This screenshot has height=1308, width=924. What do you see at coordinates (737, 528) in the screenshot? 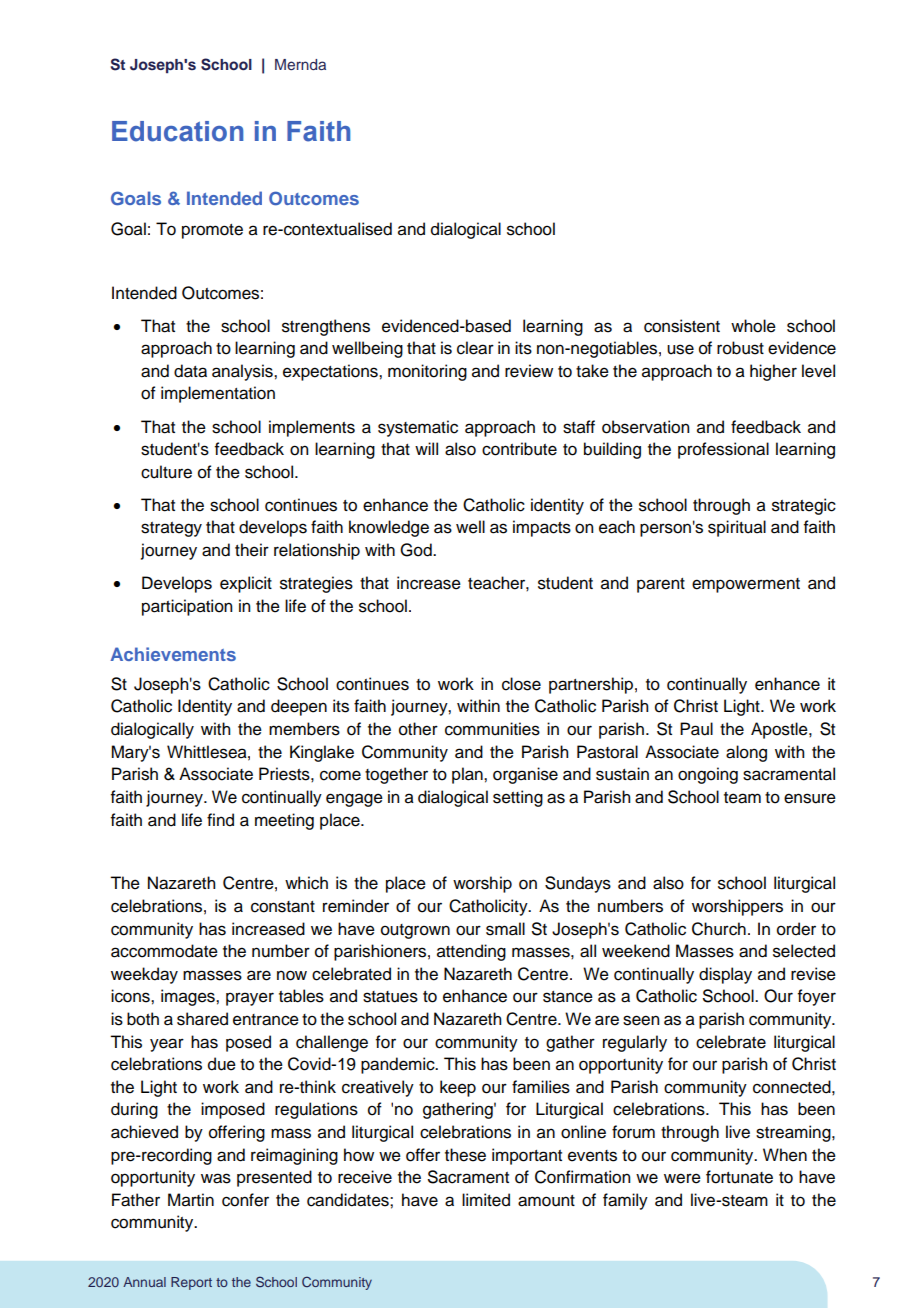
I see `spiritual` at bounding box center [737, 528].
